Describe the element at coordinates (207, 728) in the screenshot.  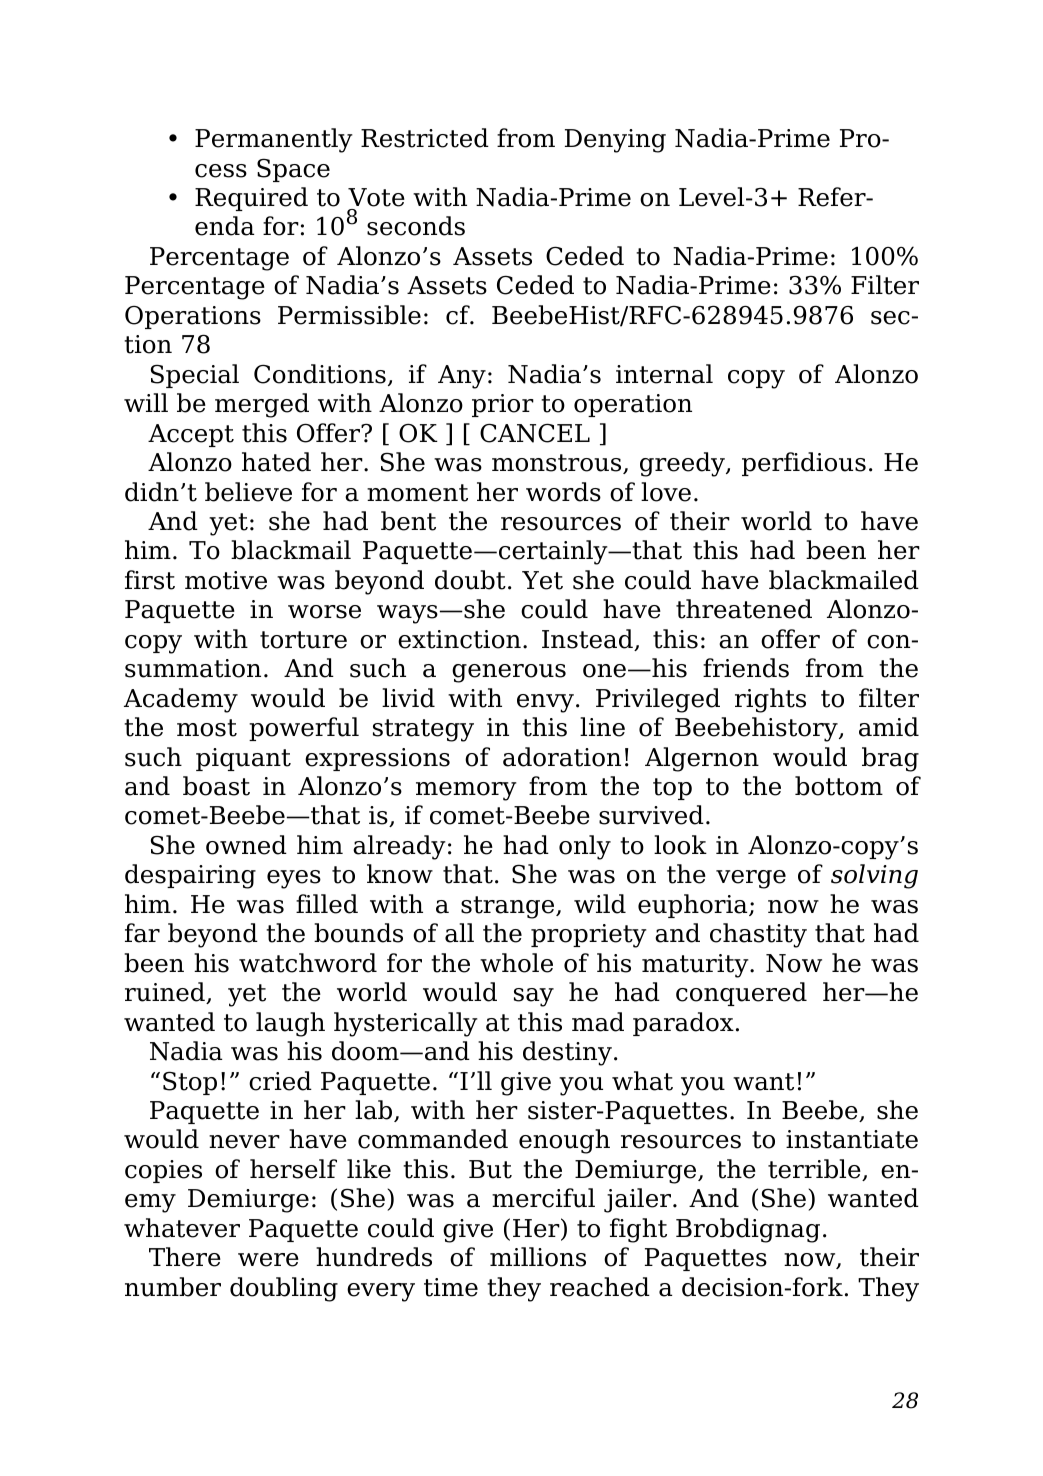
I see `most` at that location.
